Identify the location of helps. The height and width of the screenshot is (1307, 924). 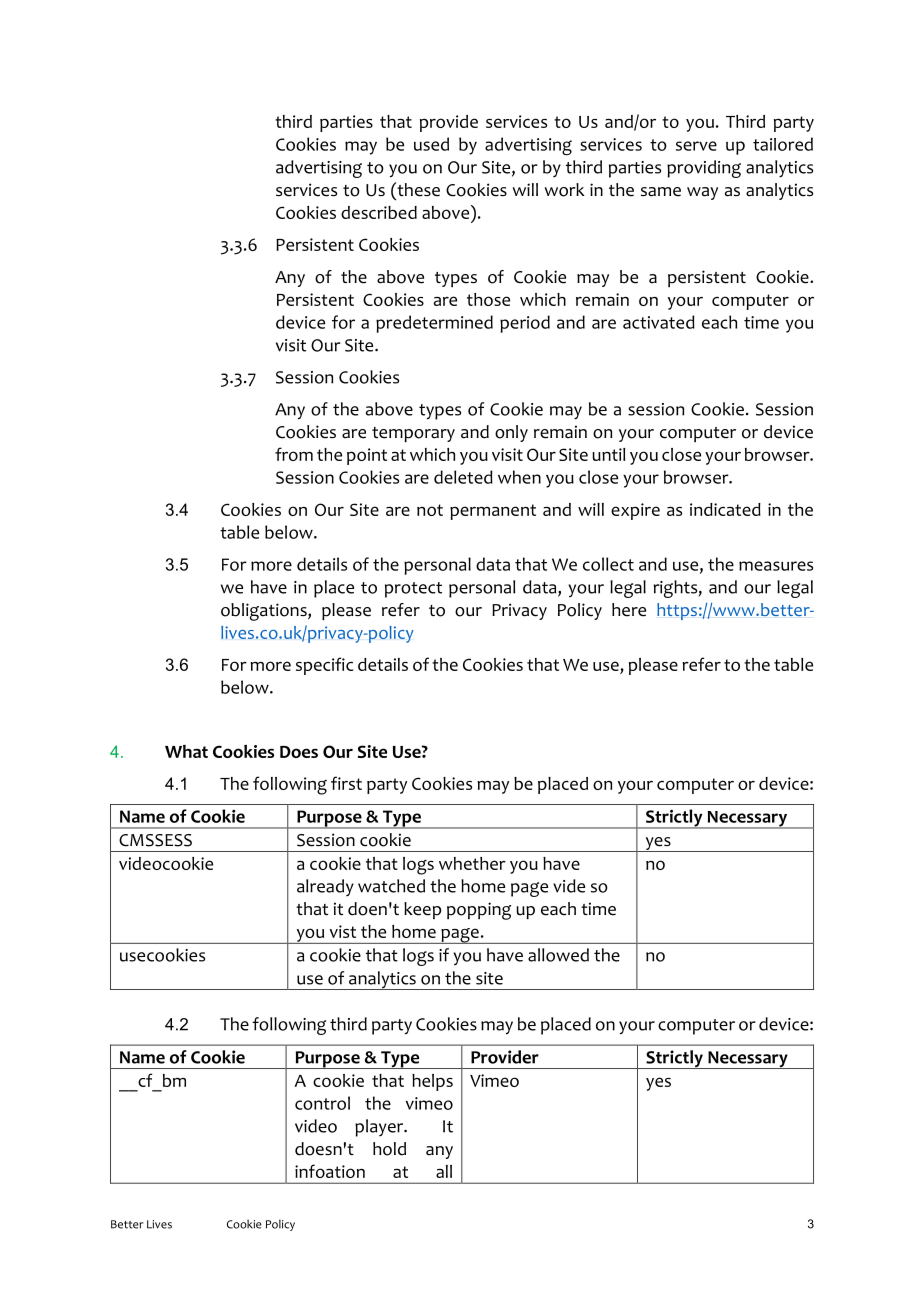
(432, 1082).
